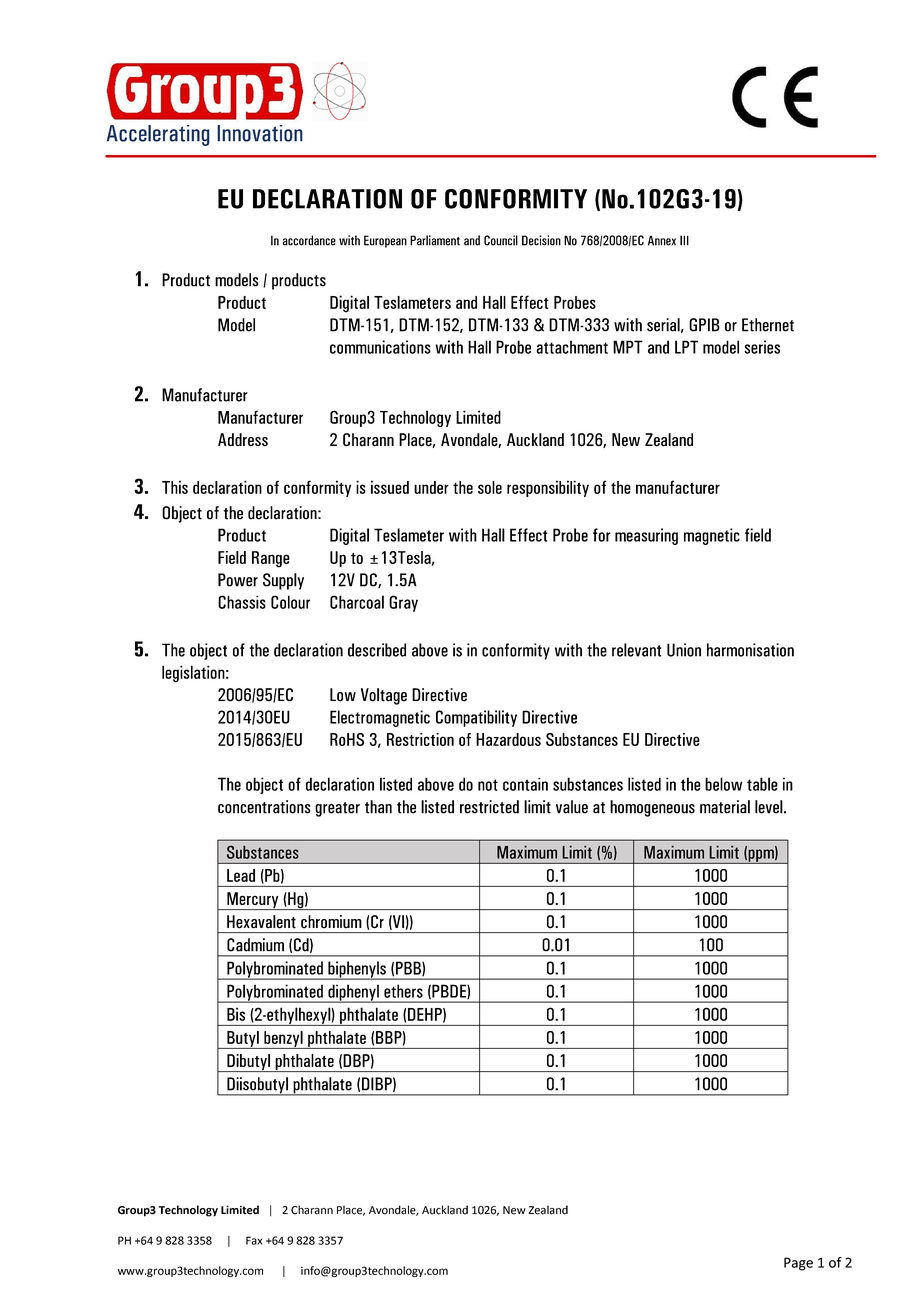 This screenshot has height=1308, width=924. I want to click on Chassis, so click(242, 602).
